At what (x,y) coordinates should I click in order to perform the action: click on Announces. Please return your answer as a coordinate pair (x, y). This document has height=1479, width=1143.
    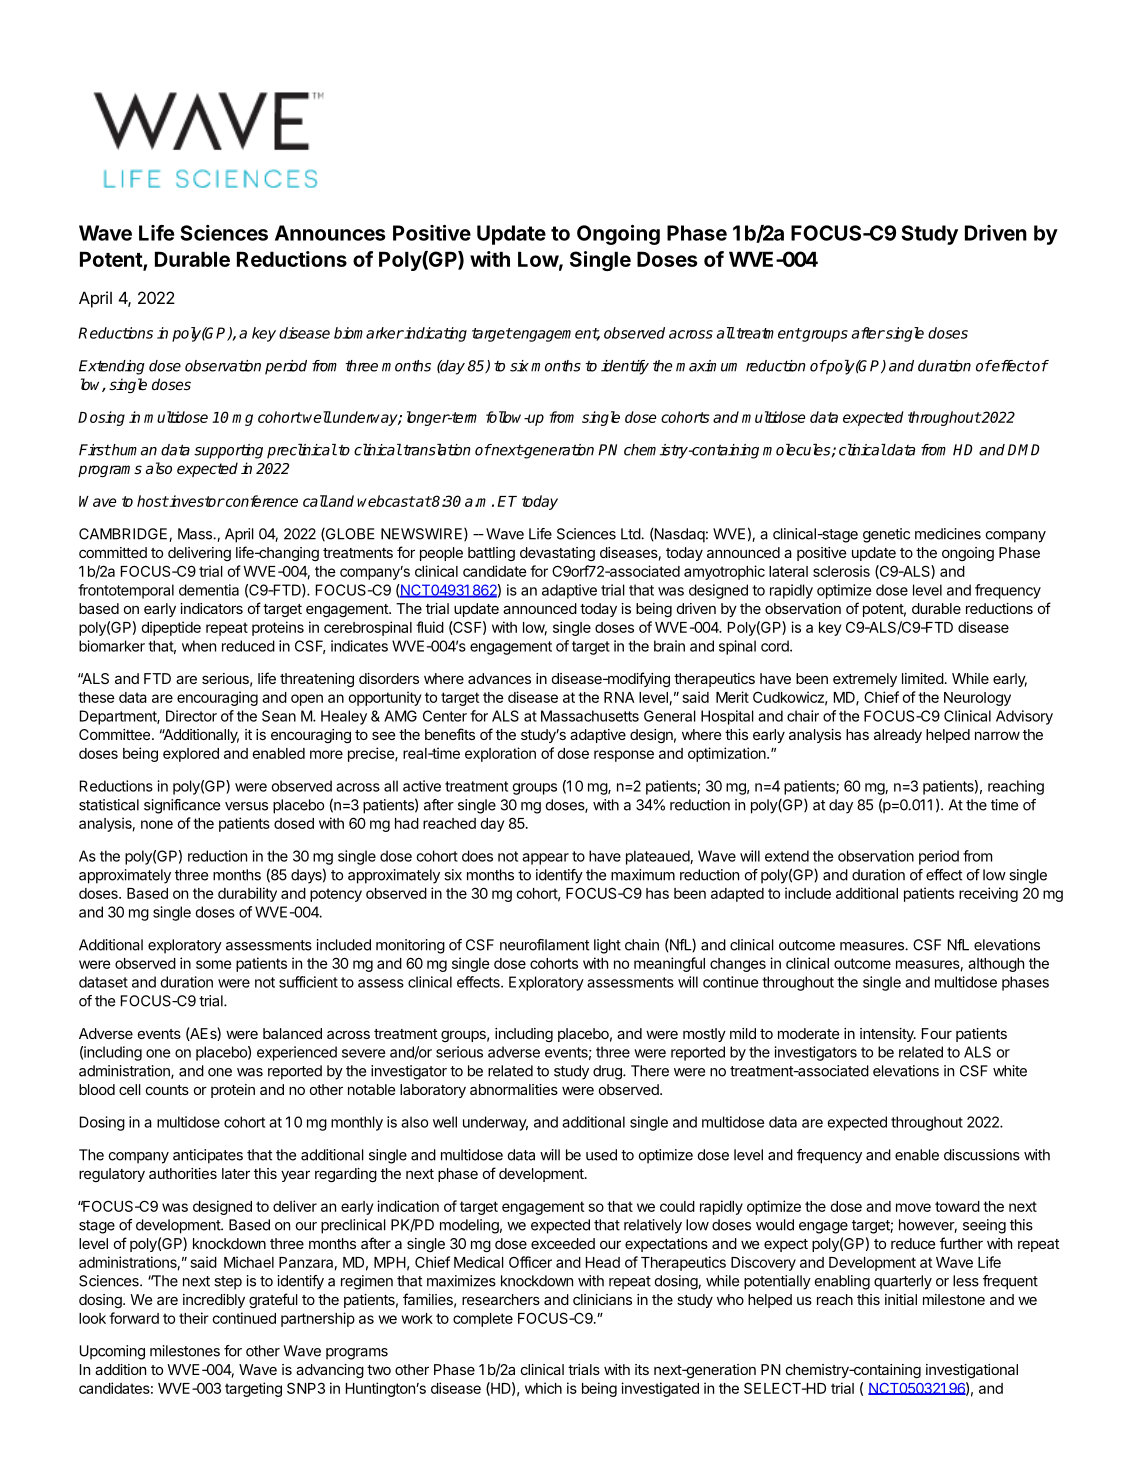
    Looking at the image, I should click on (330, 233).
